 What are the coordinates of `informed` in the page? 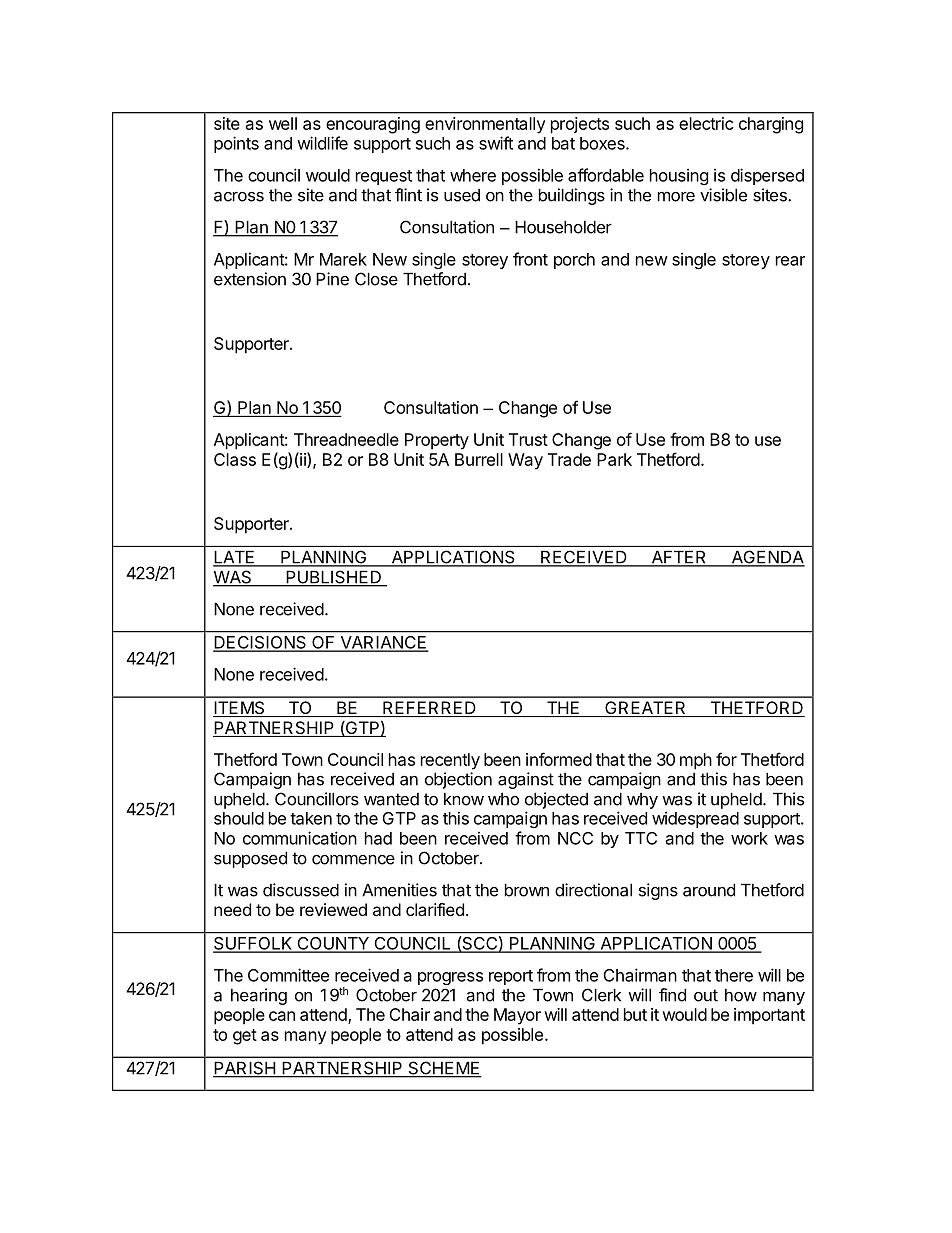 It's located at (559, 759).
